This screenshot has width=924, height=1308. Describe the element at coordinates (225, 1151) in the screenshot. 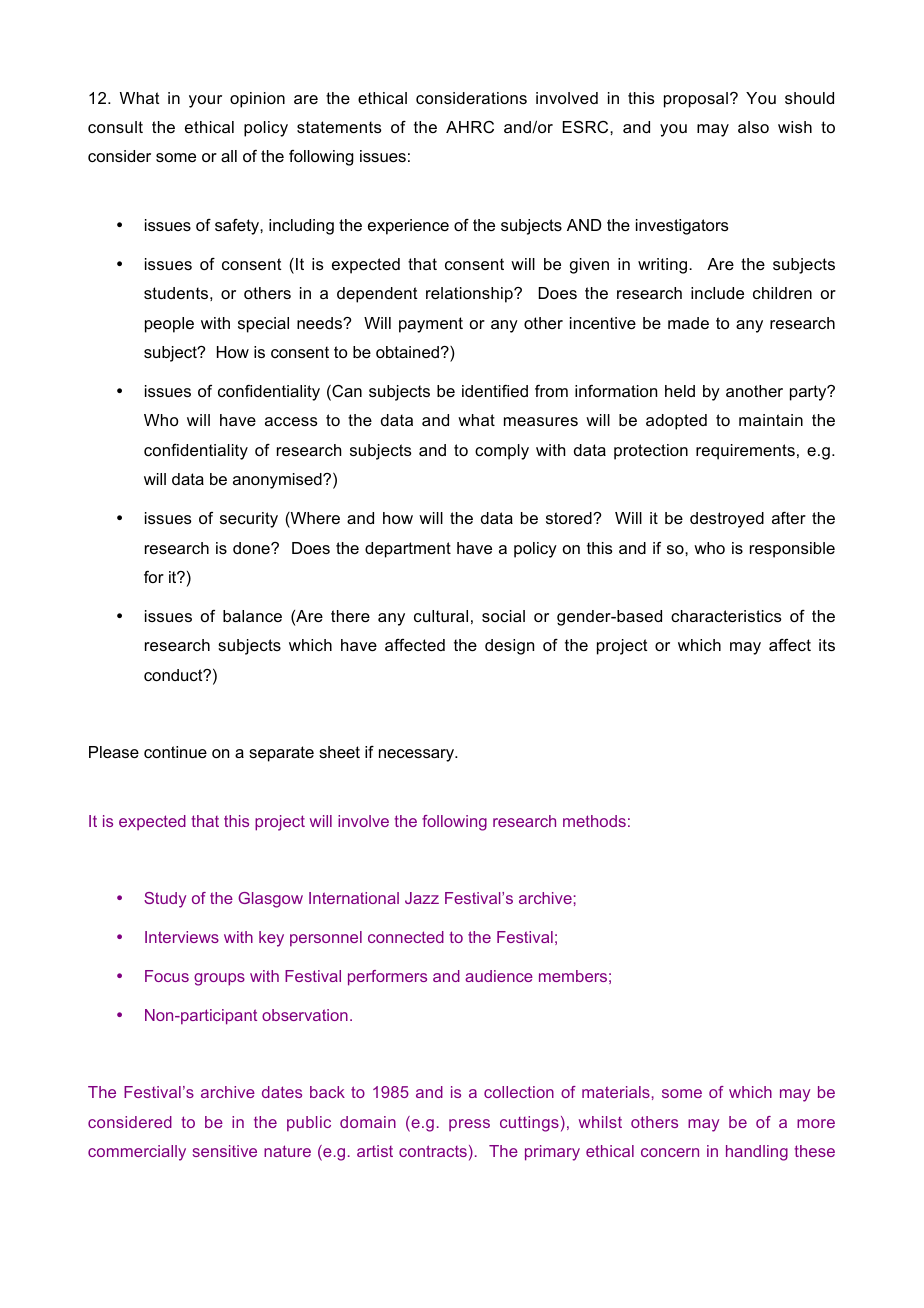

I see `sensitive` at that location.
